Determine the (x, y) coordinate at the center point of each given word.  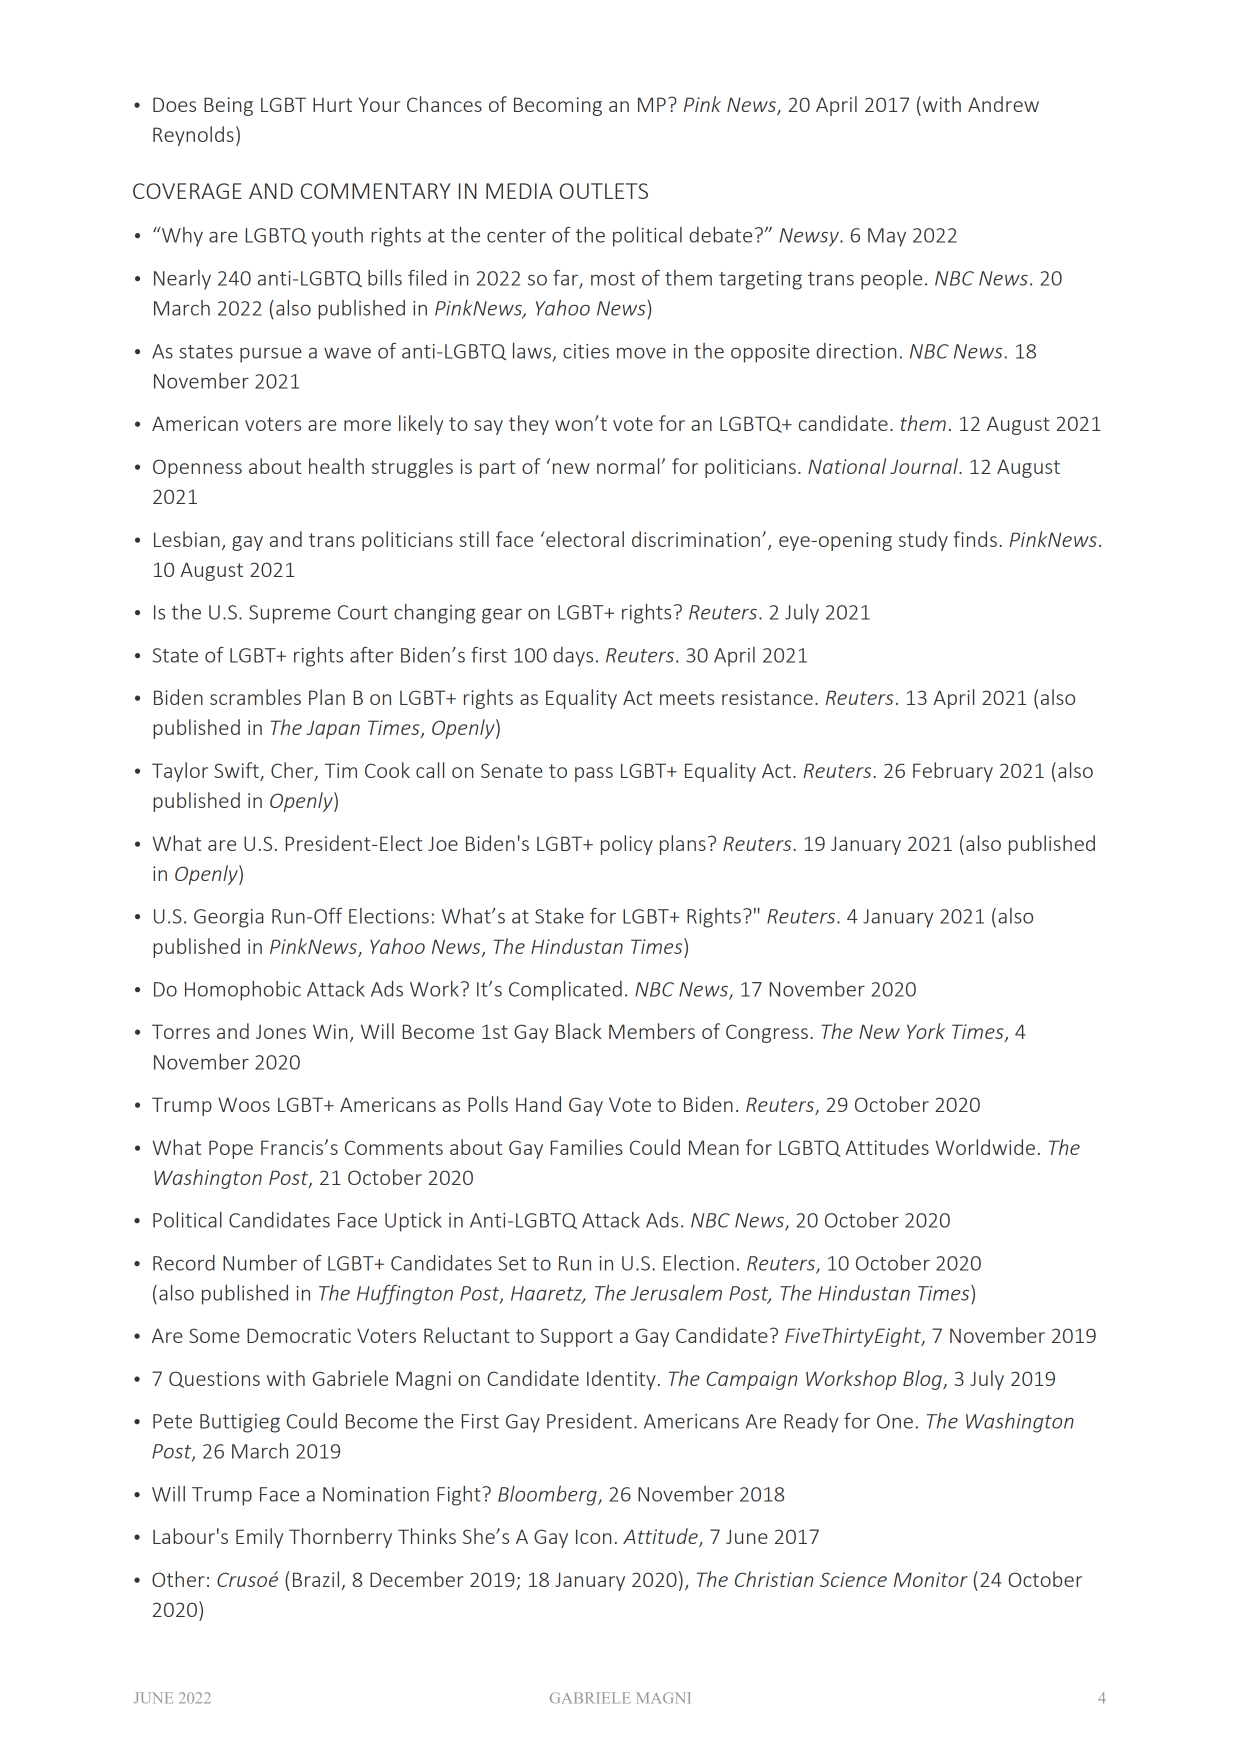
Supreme (290, 614)
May (887, 237)
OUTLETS (604, 191)
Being (228, 106)
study (923, 541)
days (573, 657)
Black (579, 1031)
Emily (259, 1538)
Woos (244, 1104)
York (926, 1031)
